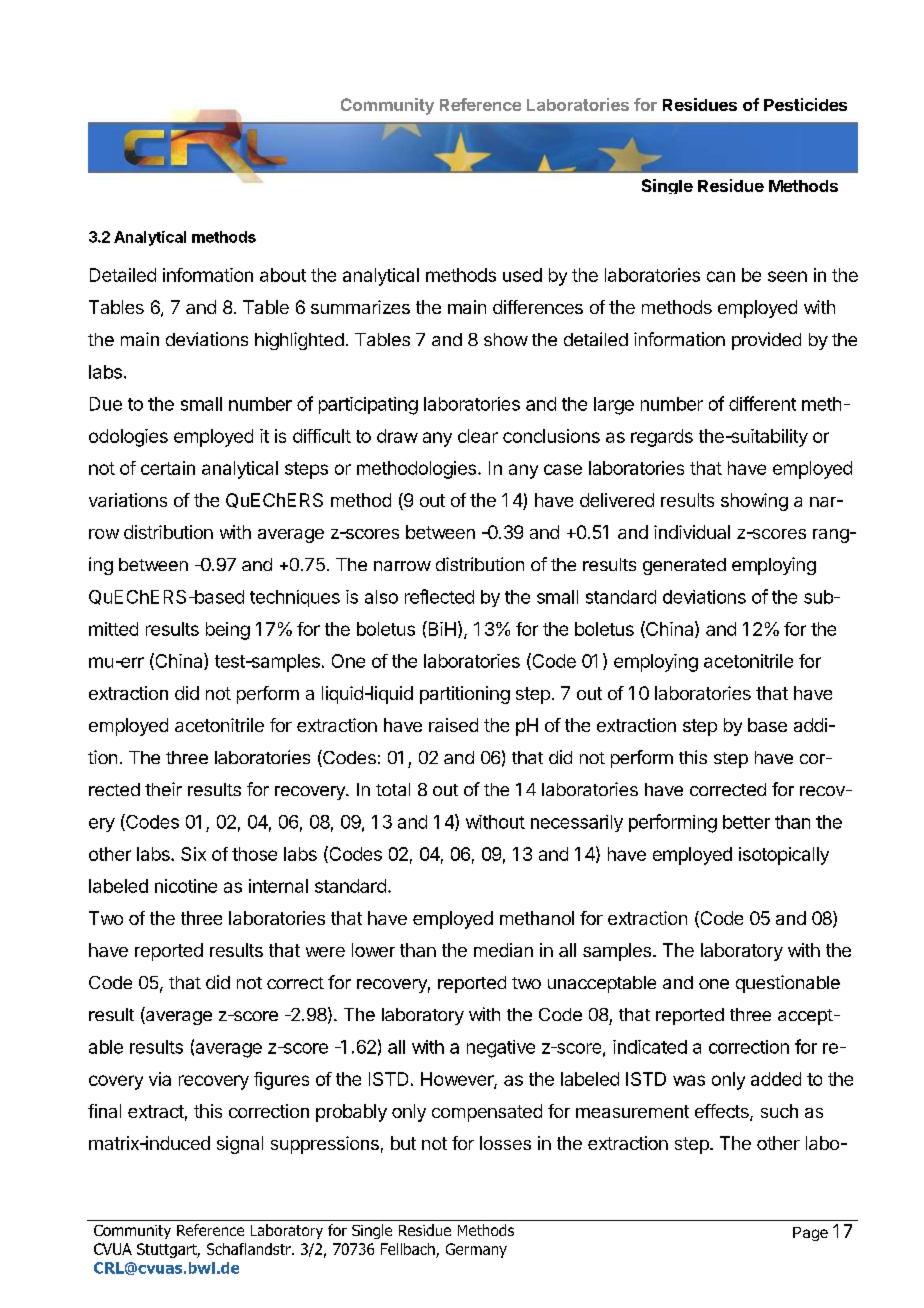 The height and width of the page is (1308, 924). Describe the element at coordinates (478, 436) in the page. I see `clear` at that location.
